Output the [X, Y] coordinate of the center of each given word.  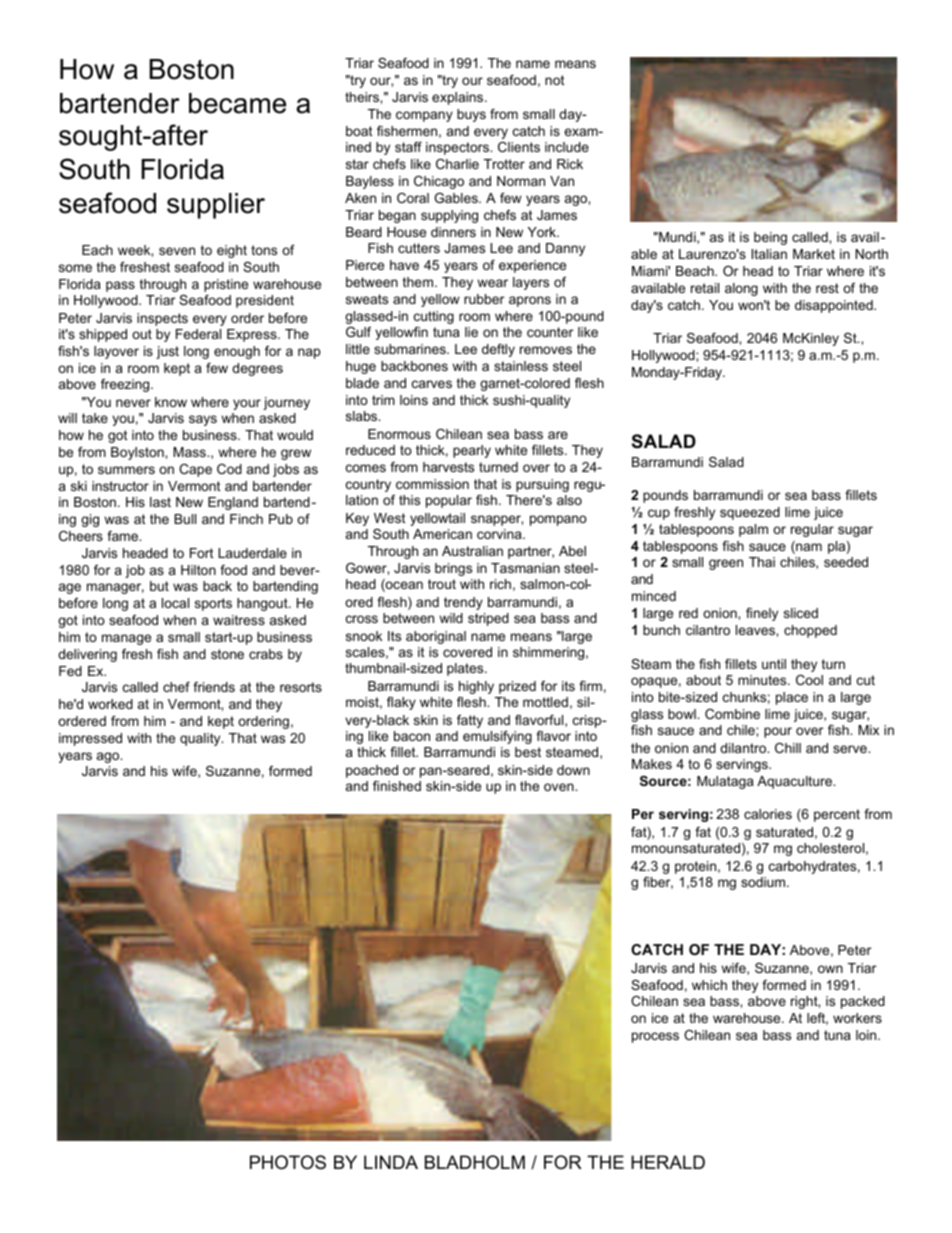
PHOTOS [288, 1162]
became [237, 103]
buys [471, 115]
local [175, 603]
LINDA [391, 1162]
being [770, 238]
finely [762, 614]
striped [488, 619]
